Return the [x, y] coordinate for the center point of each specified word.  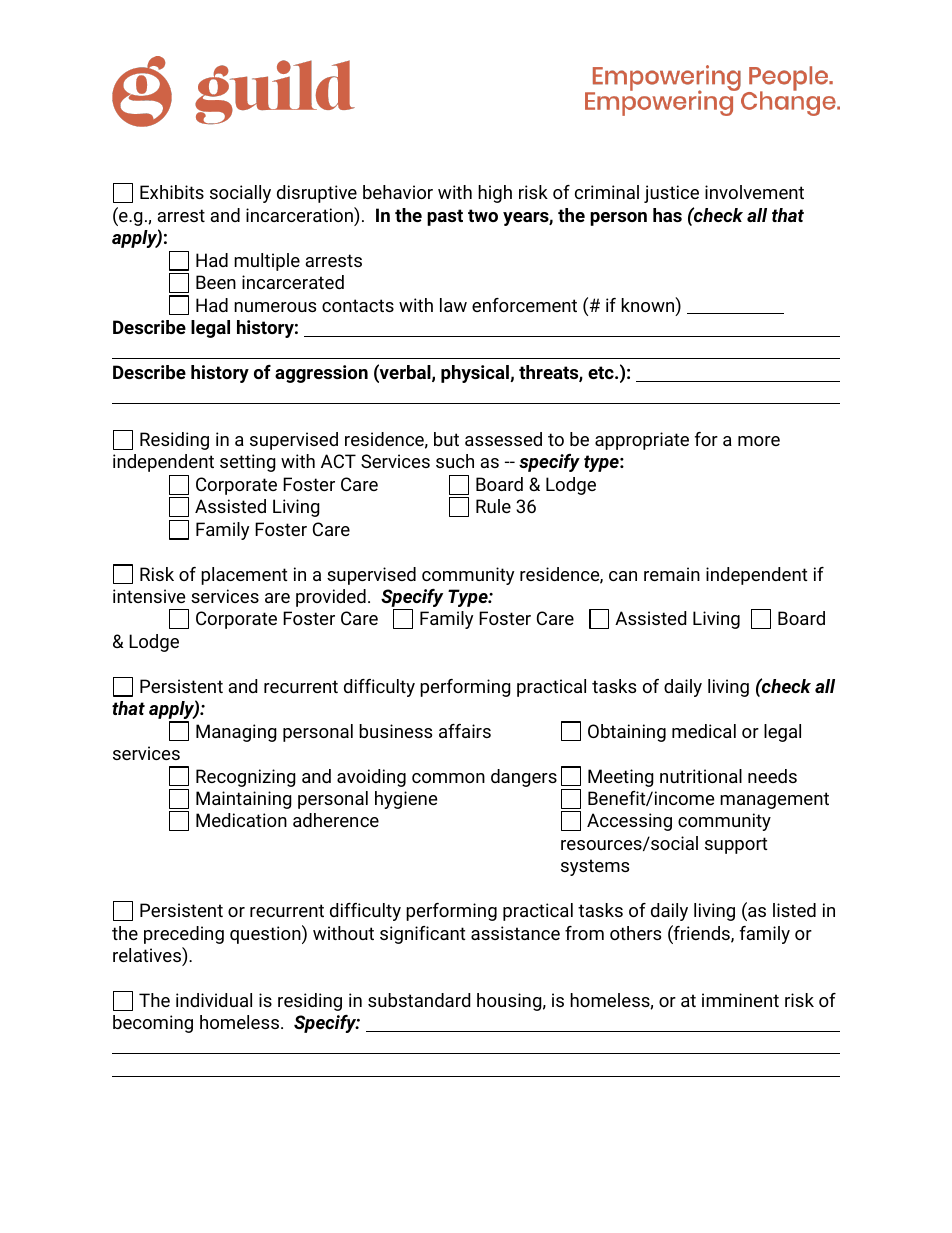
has [667, 215]
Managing [236, 733]
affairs [465, 731]
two [483, 215]
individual [214, 1000]
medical [704, 731]
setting [248, 463]
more [759, 441]
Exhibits [172, 192]
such [455, 461]
